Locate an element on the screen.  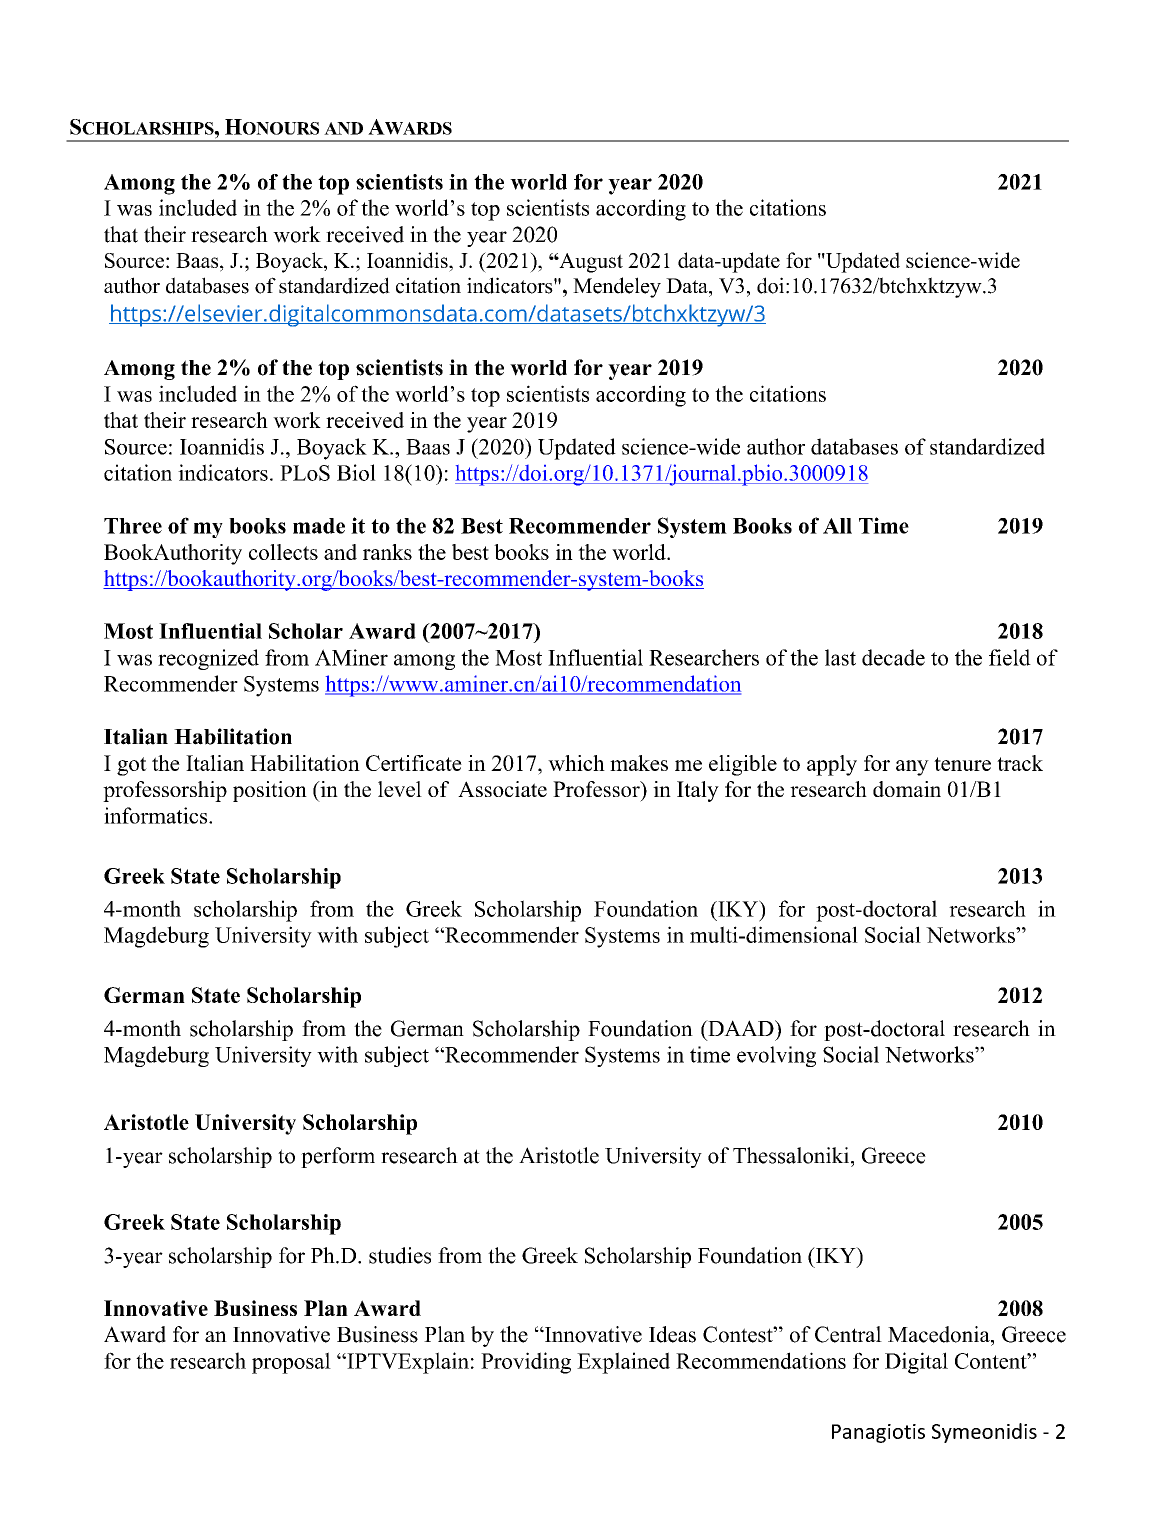
informatics is located at coordinates (157, 815).
